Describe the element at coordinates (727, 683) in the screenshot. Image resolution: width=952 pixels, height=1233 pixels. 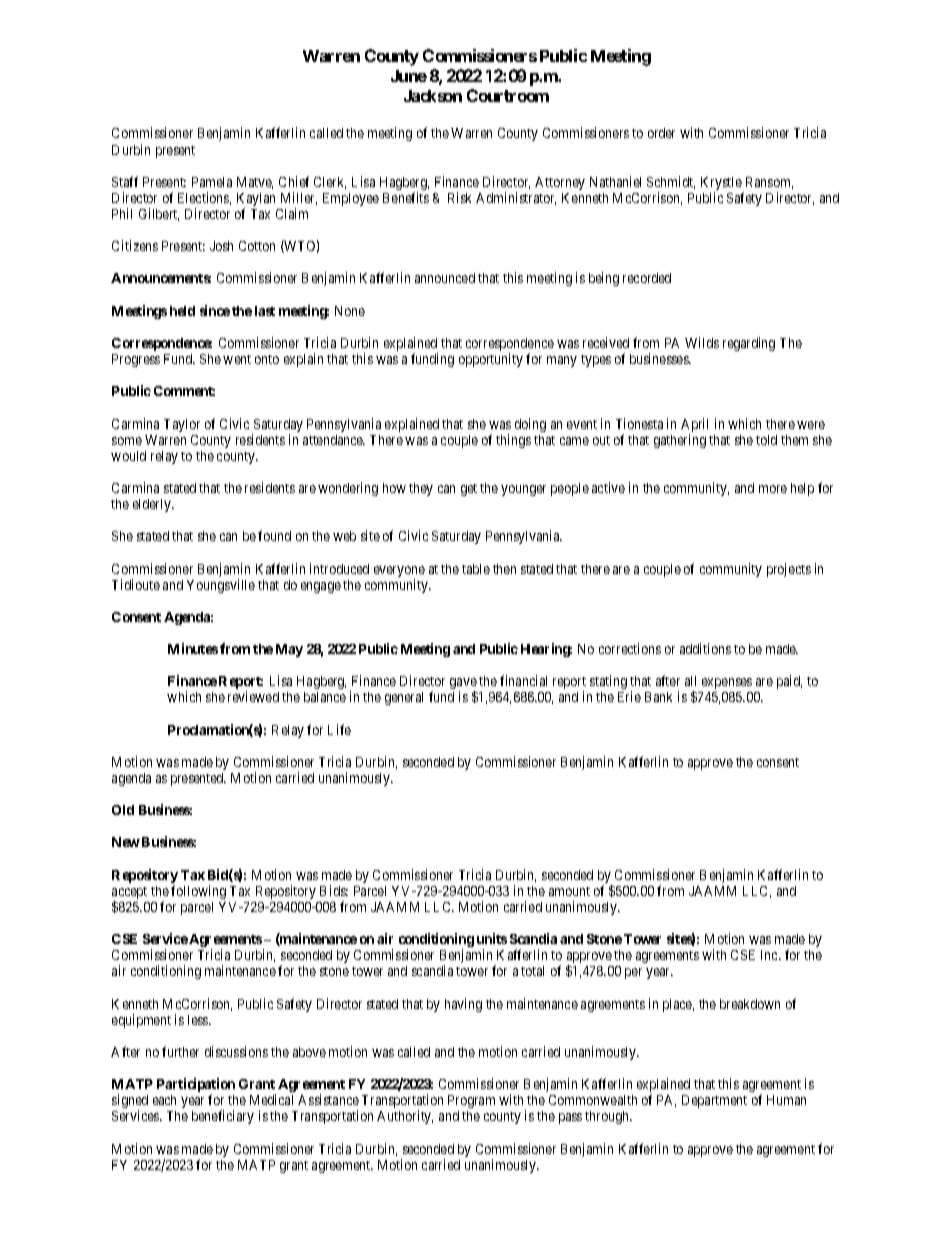
I see `expenses` at that location.
